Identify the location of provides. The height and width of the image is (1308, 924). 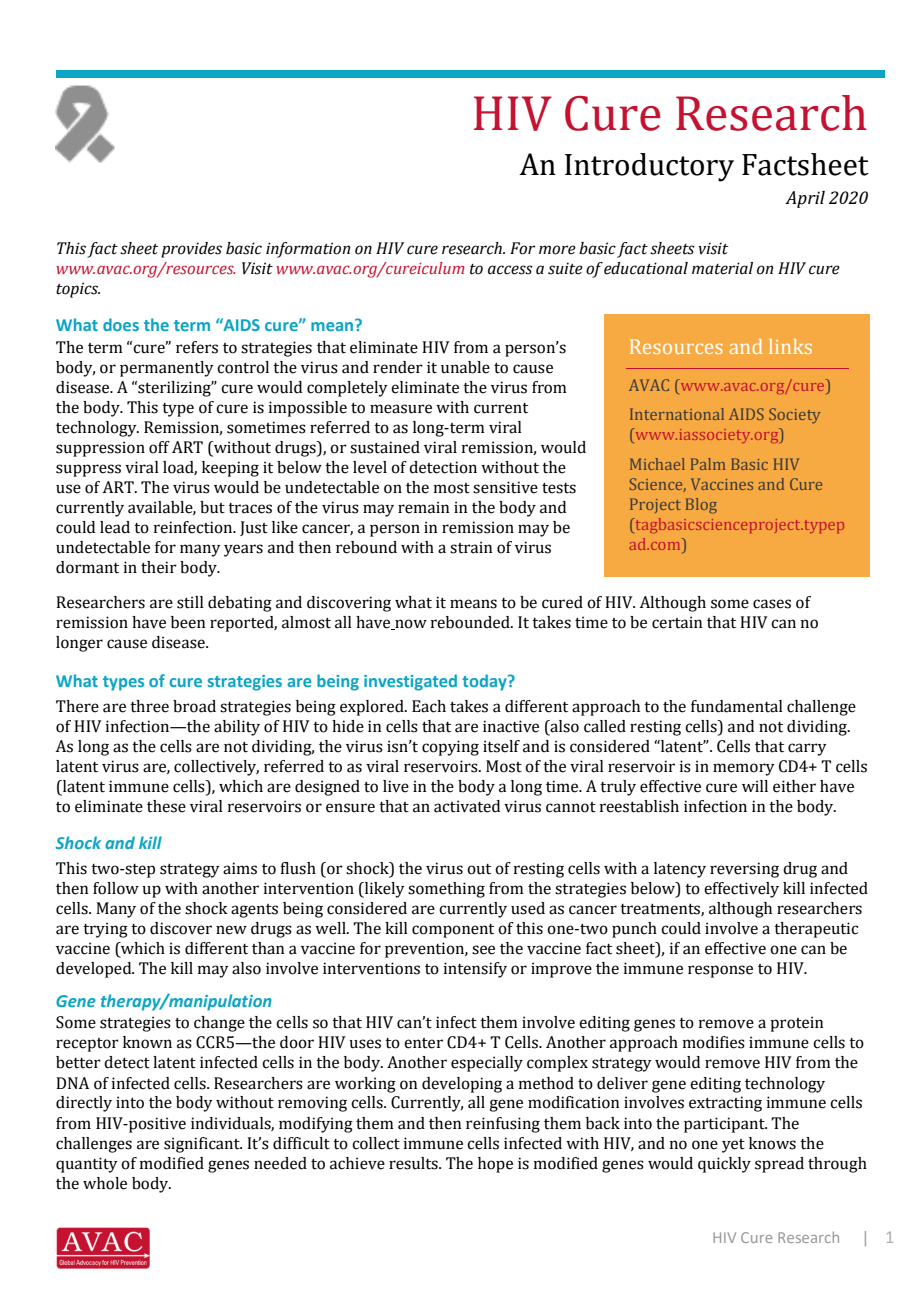
(191, 250).
